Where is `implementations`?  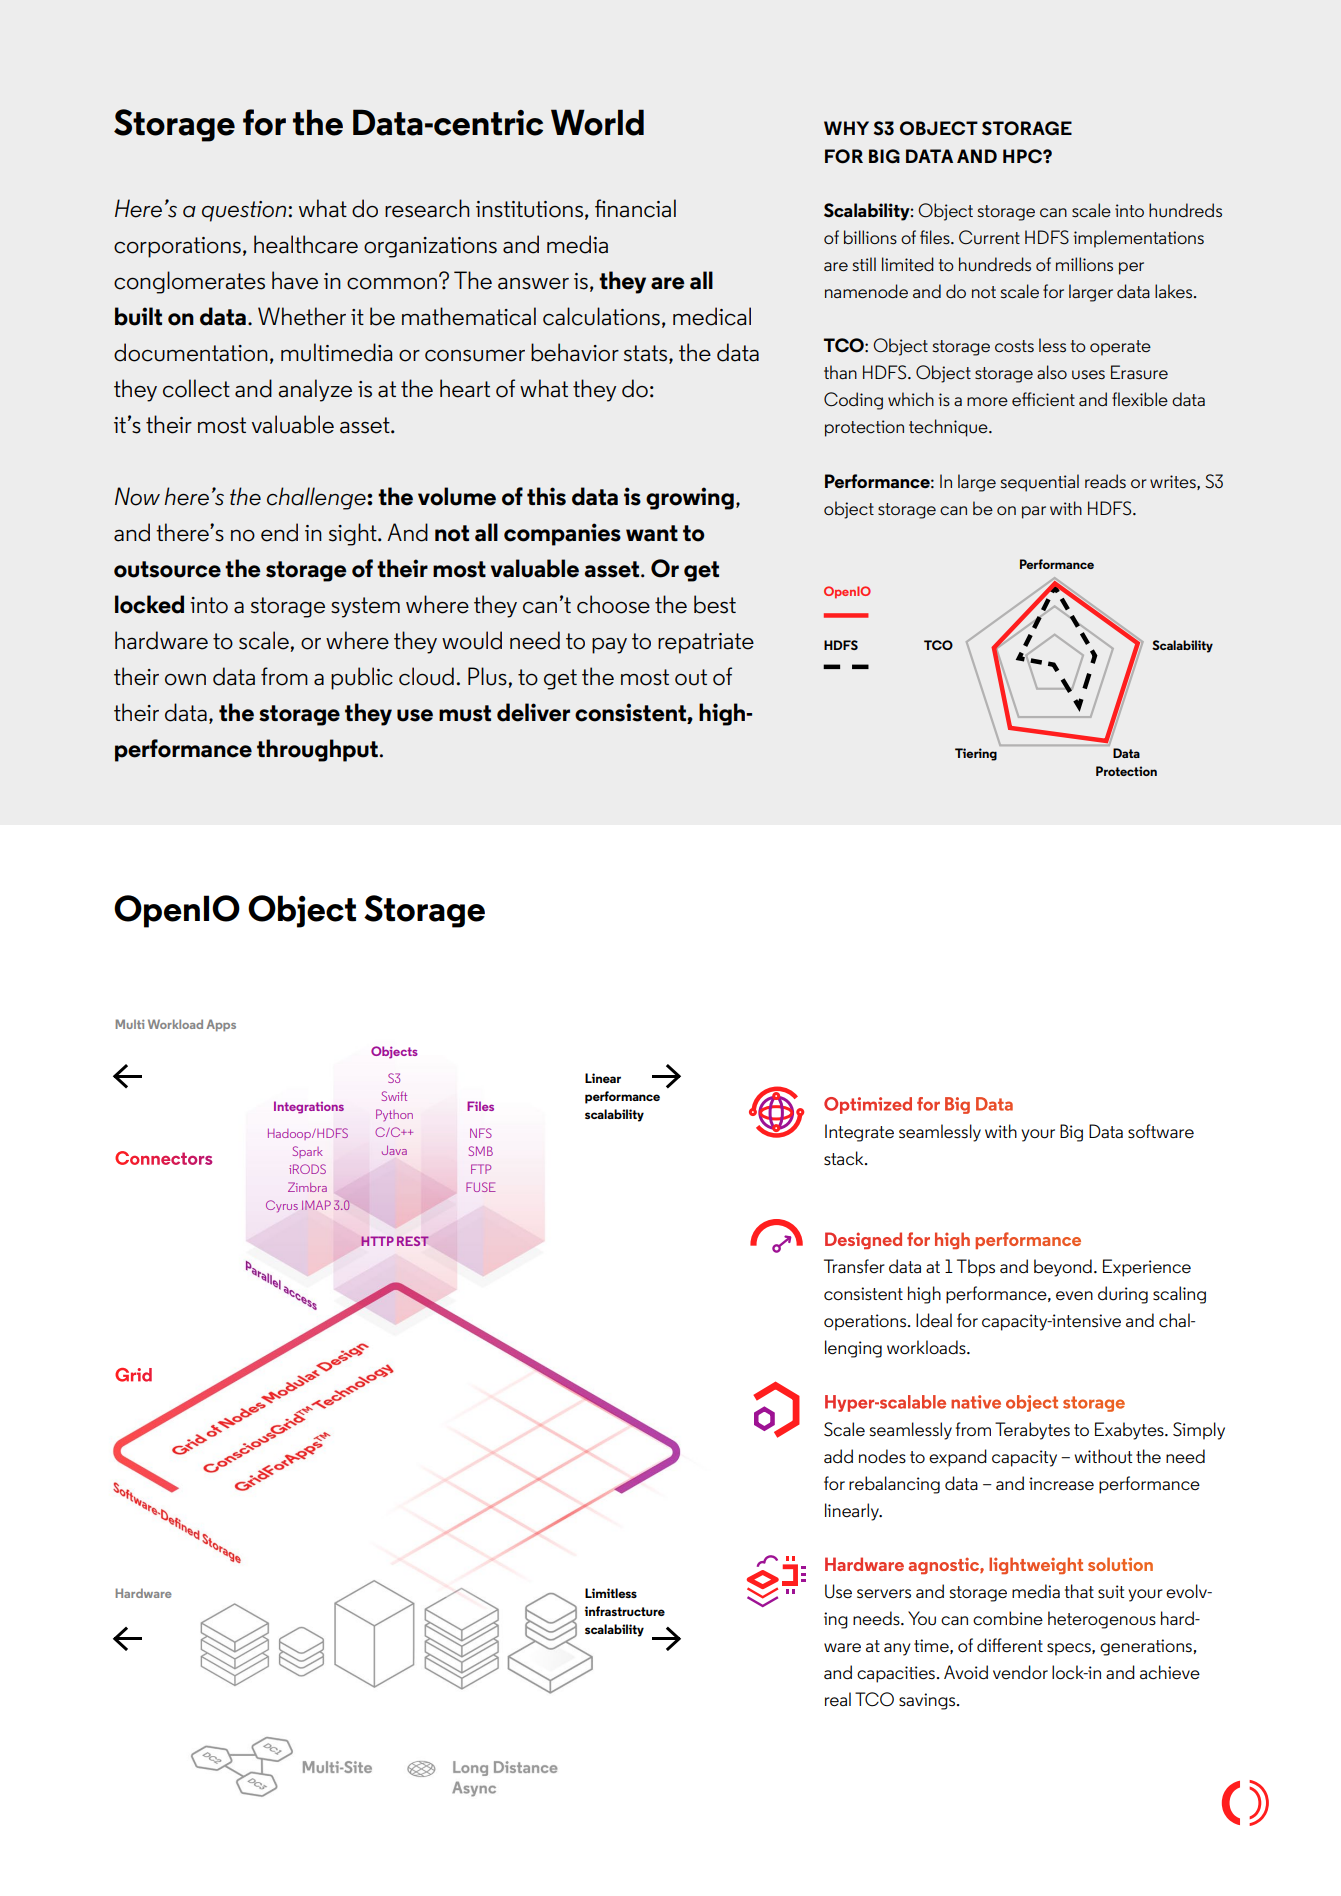 implementations is located at coordinates (1138, 239).
